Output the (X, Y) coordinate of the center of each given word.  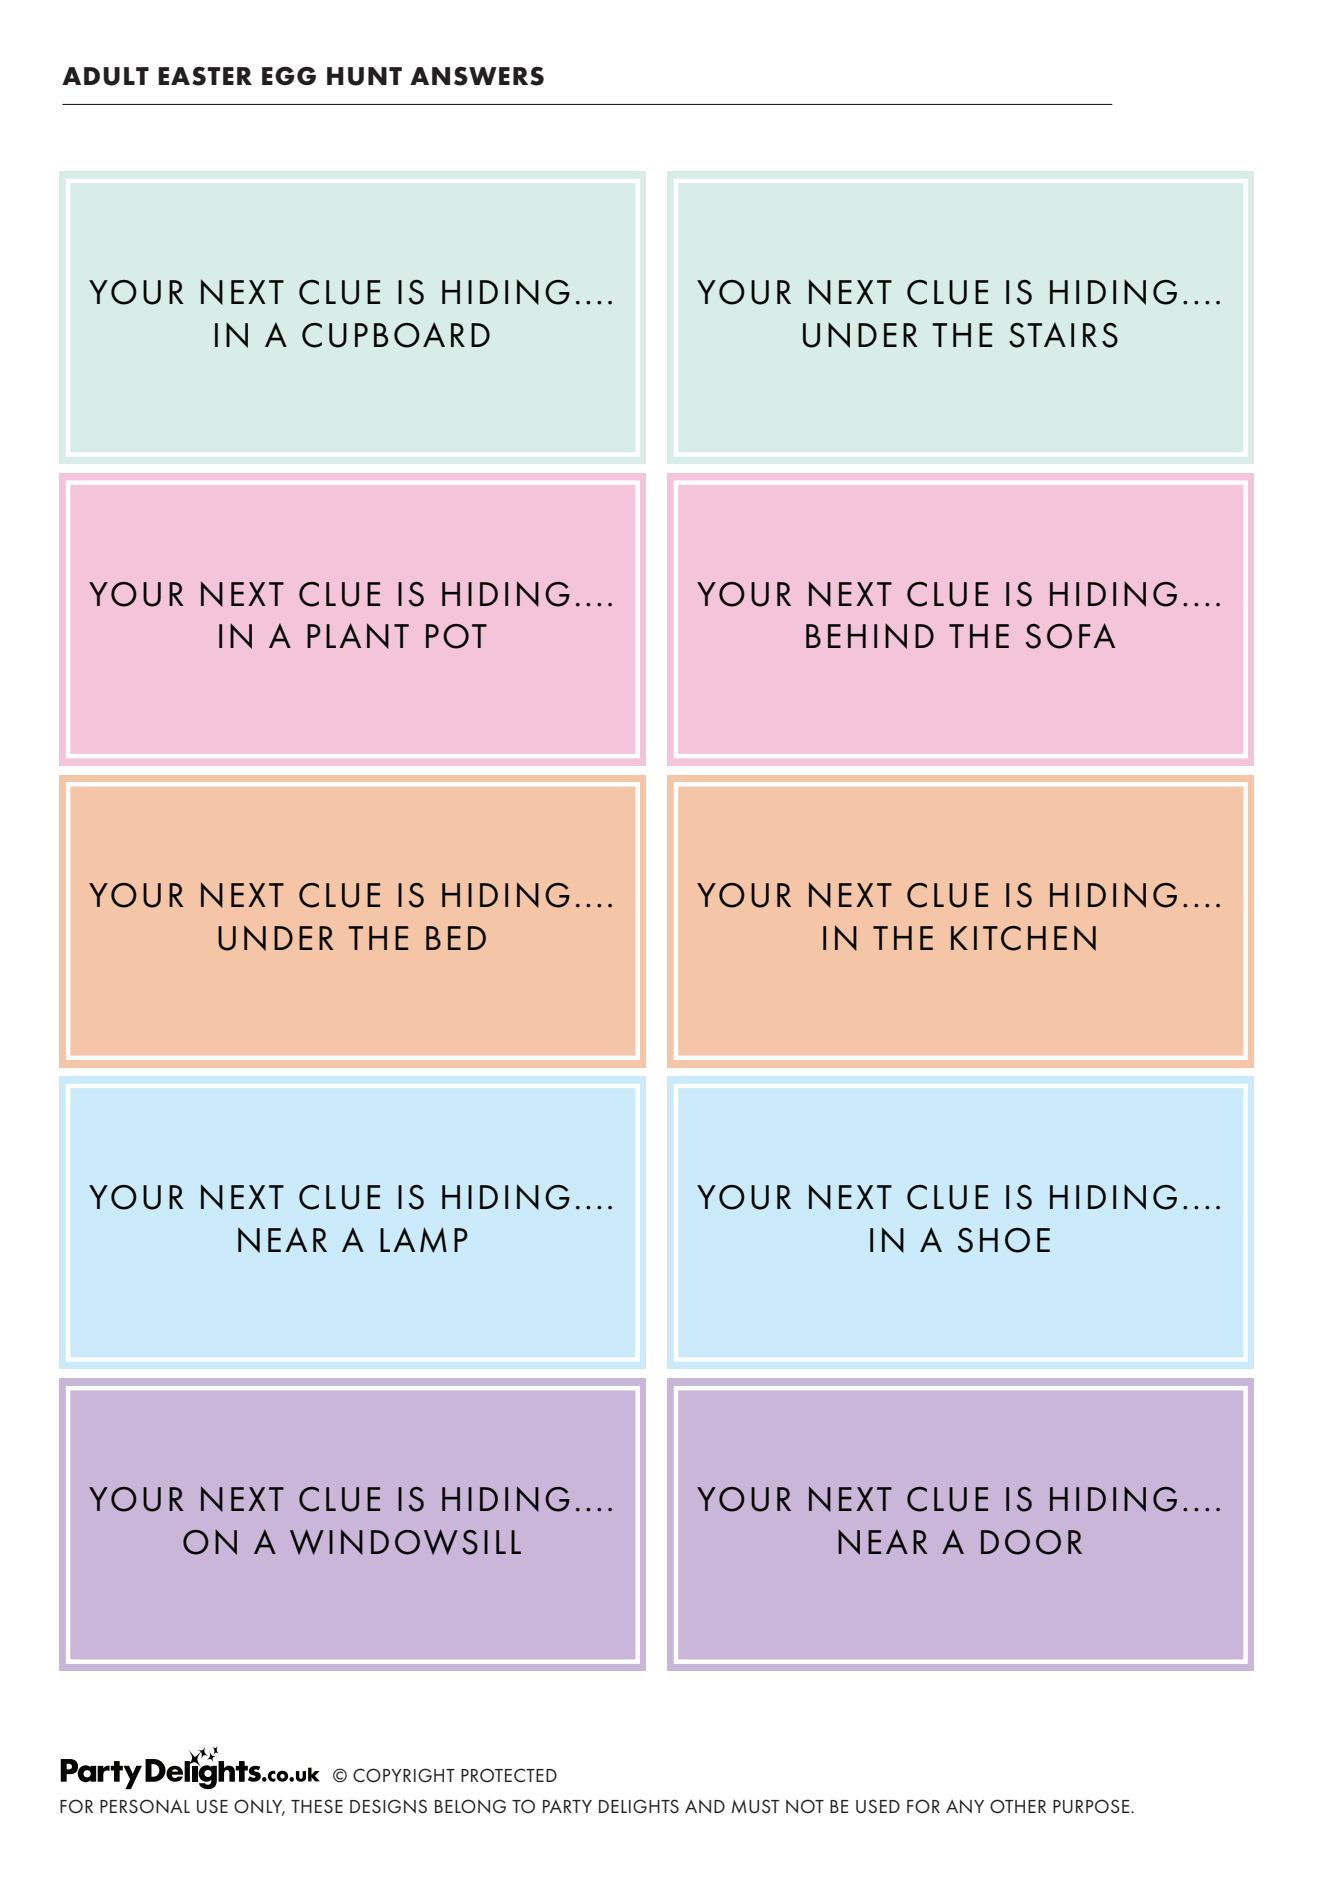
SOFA (1070, 636)
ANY (965, 1806)
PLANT (358, 636)
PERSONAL (145, 1806)
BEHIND (870, 636)
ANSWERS (477, 76)
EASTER (205, 76)
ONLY (259, 1807)
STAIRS (1063, 335)
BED (456, 938)
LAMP (424, 1240)
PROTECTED (509, 1775)
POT (456, 636)
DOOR (1031, 1542)
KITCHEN (1023, 938)
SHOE (1004, 1240)
